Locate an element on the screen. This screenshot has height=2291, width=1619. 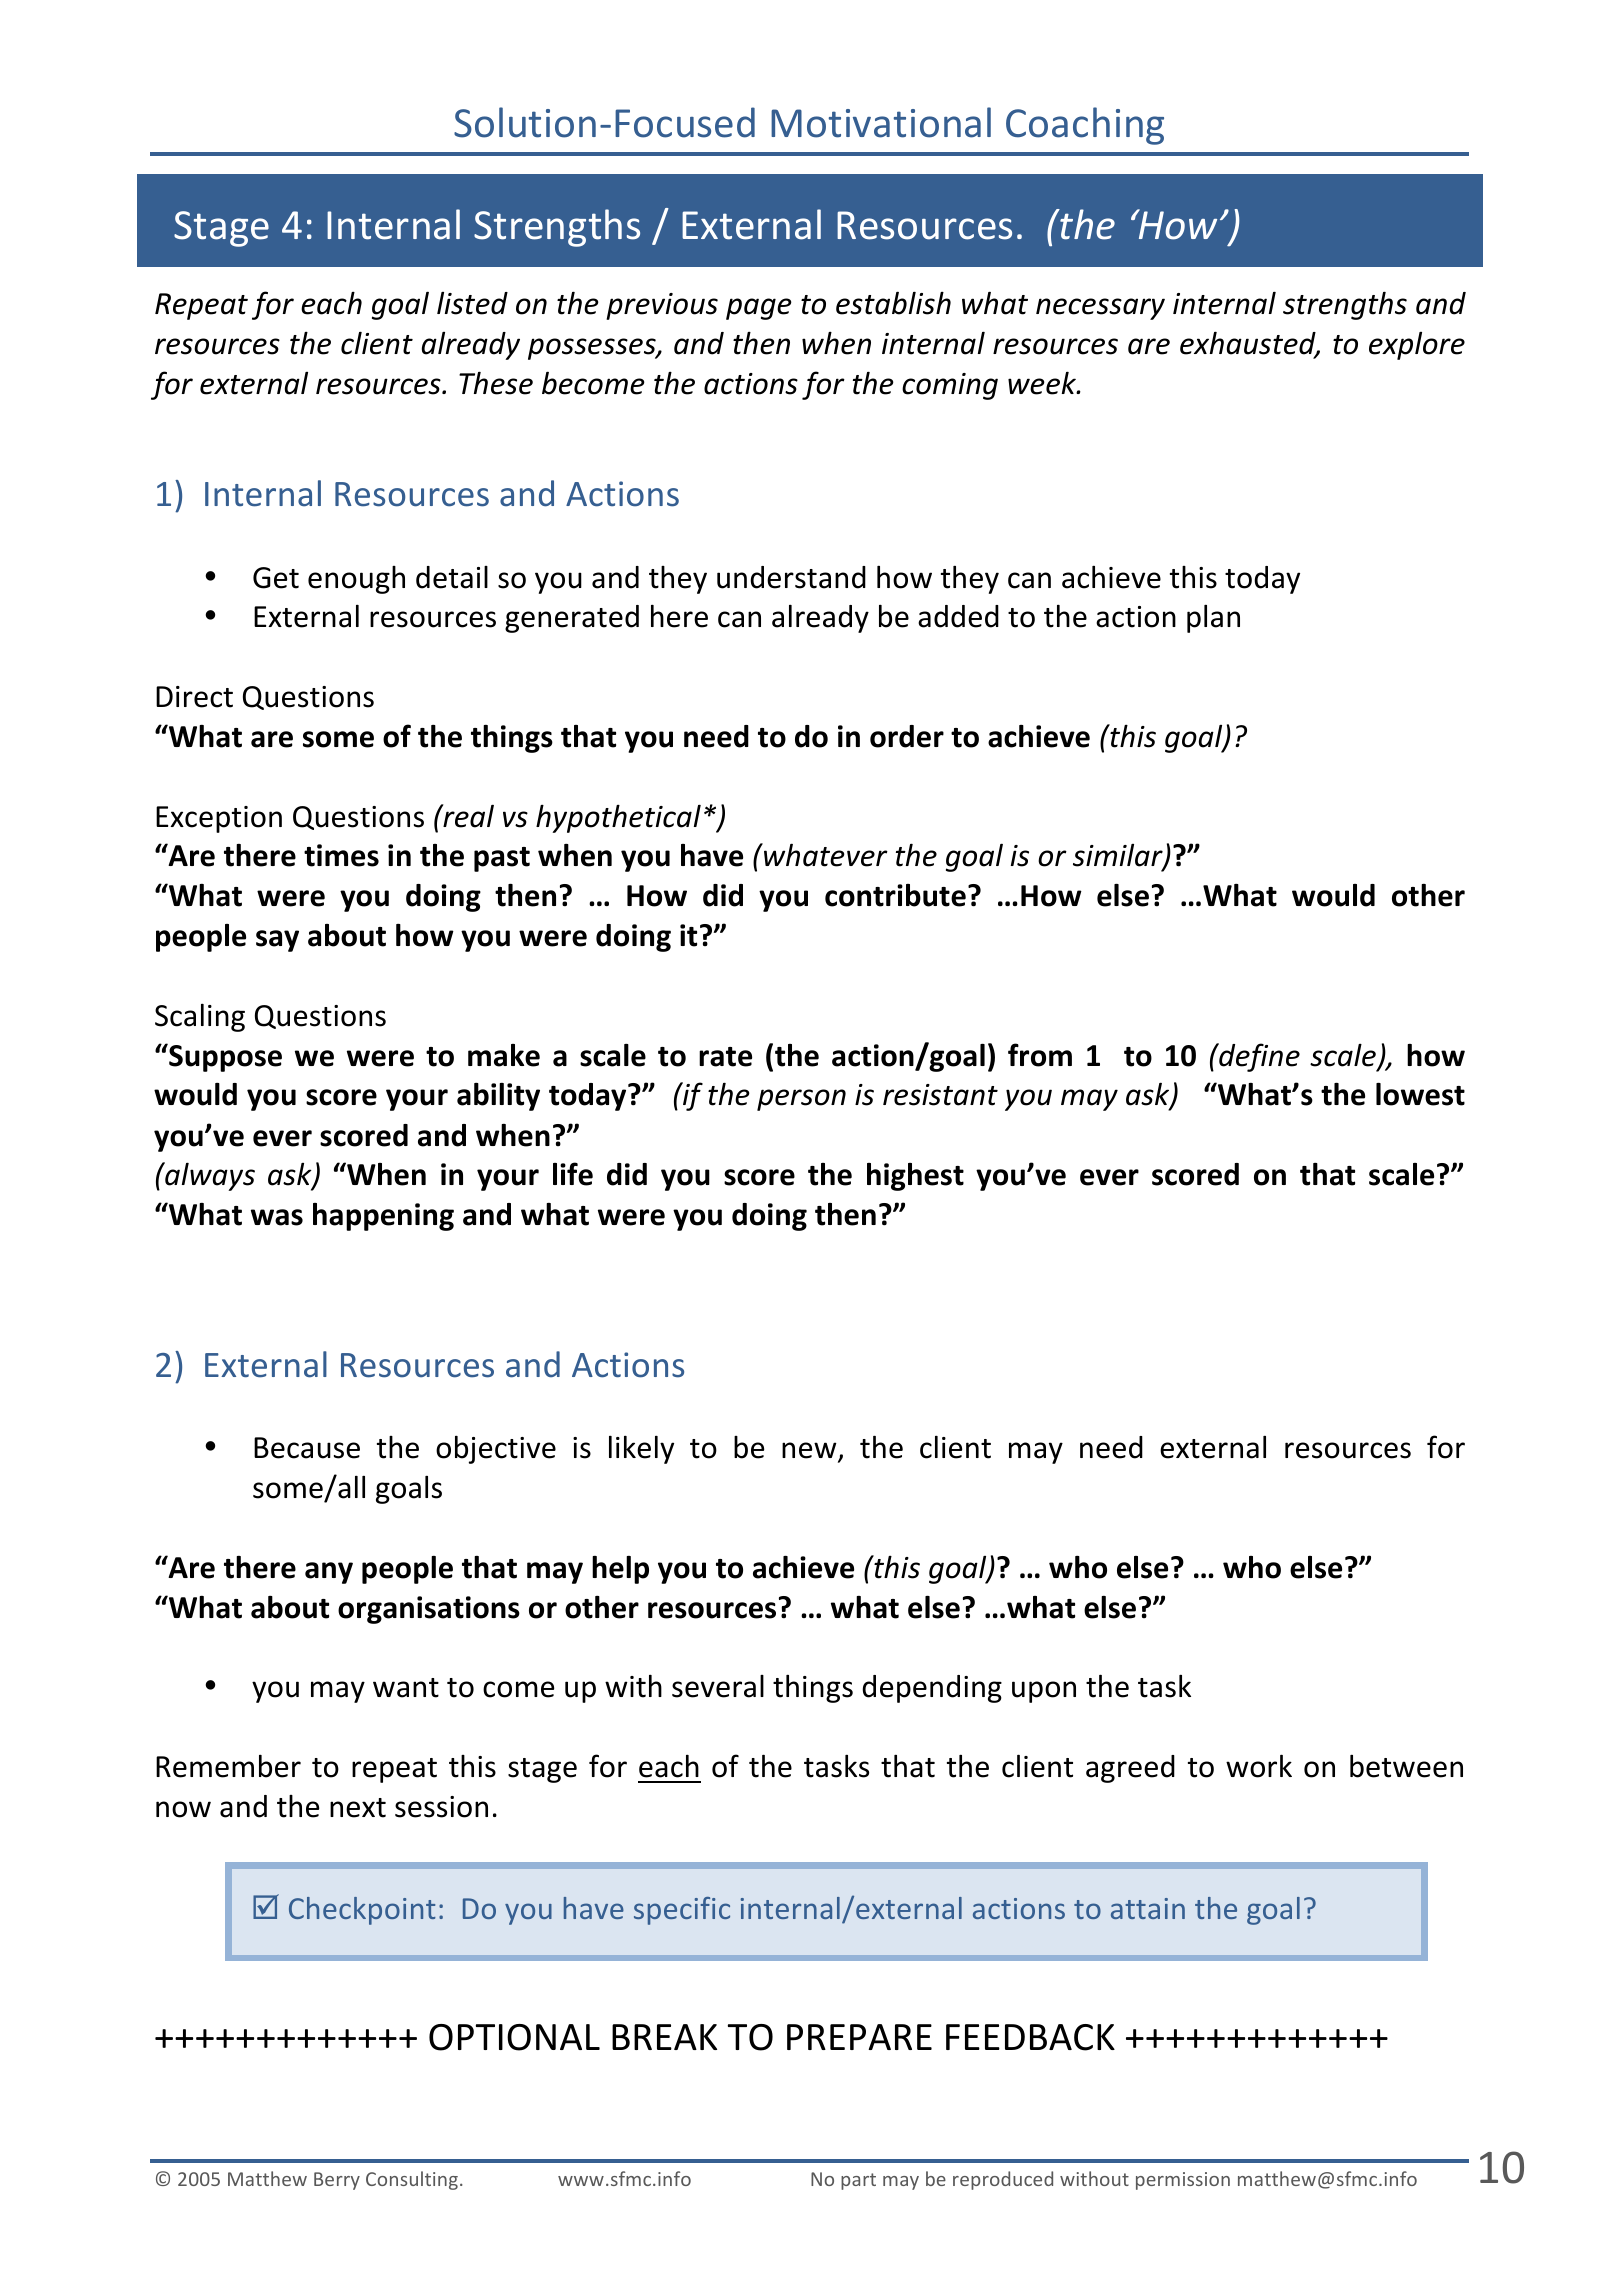
from is located at coordinates (1040, 1055).
